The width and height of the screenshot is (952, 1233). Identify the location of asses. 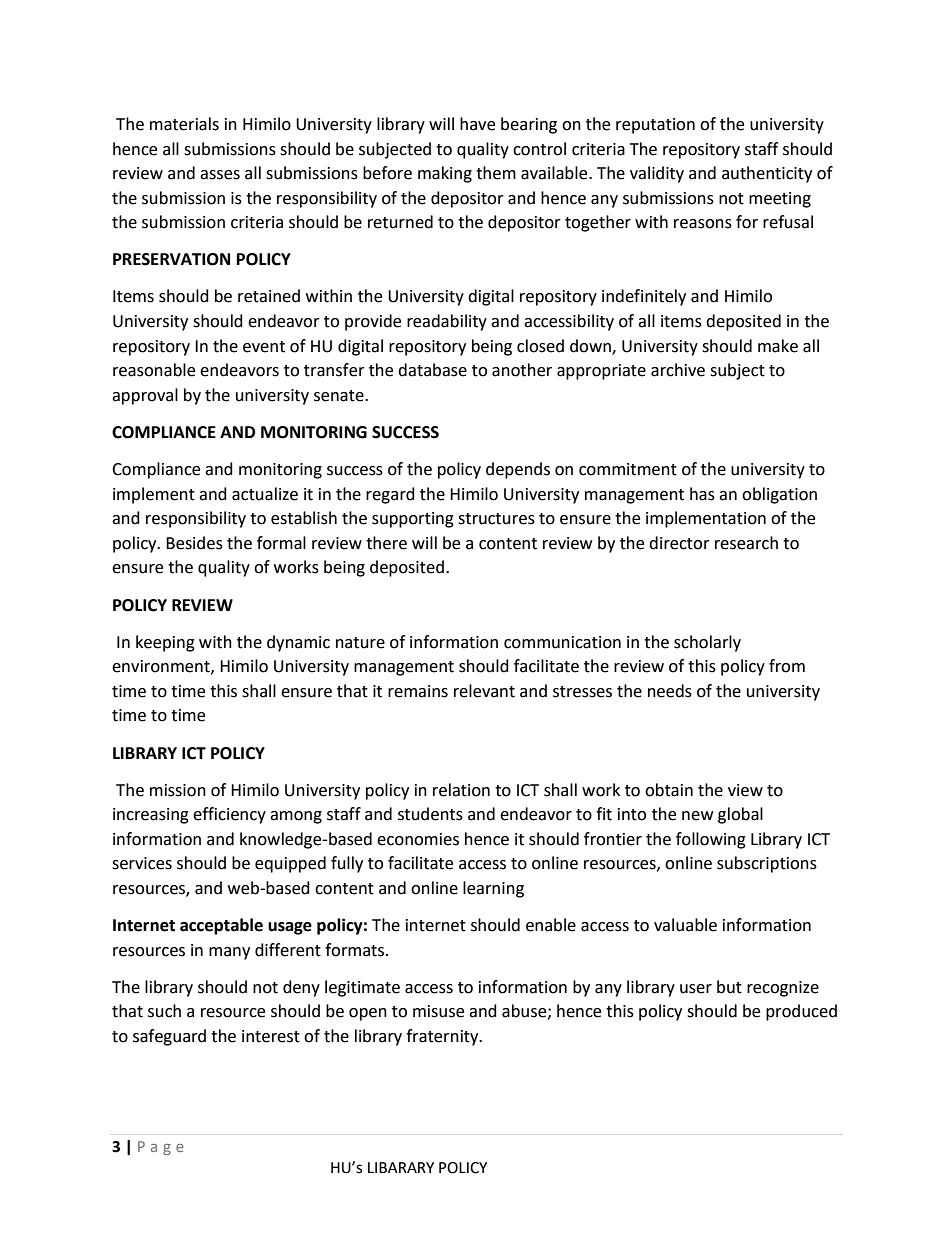
(220, 175).
